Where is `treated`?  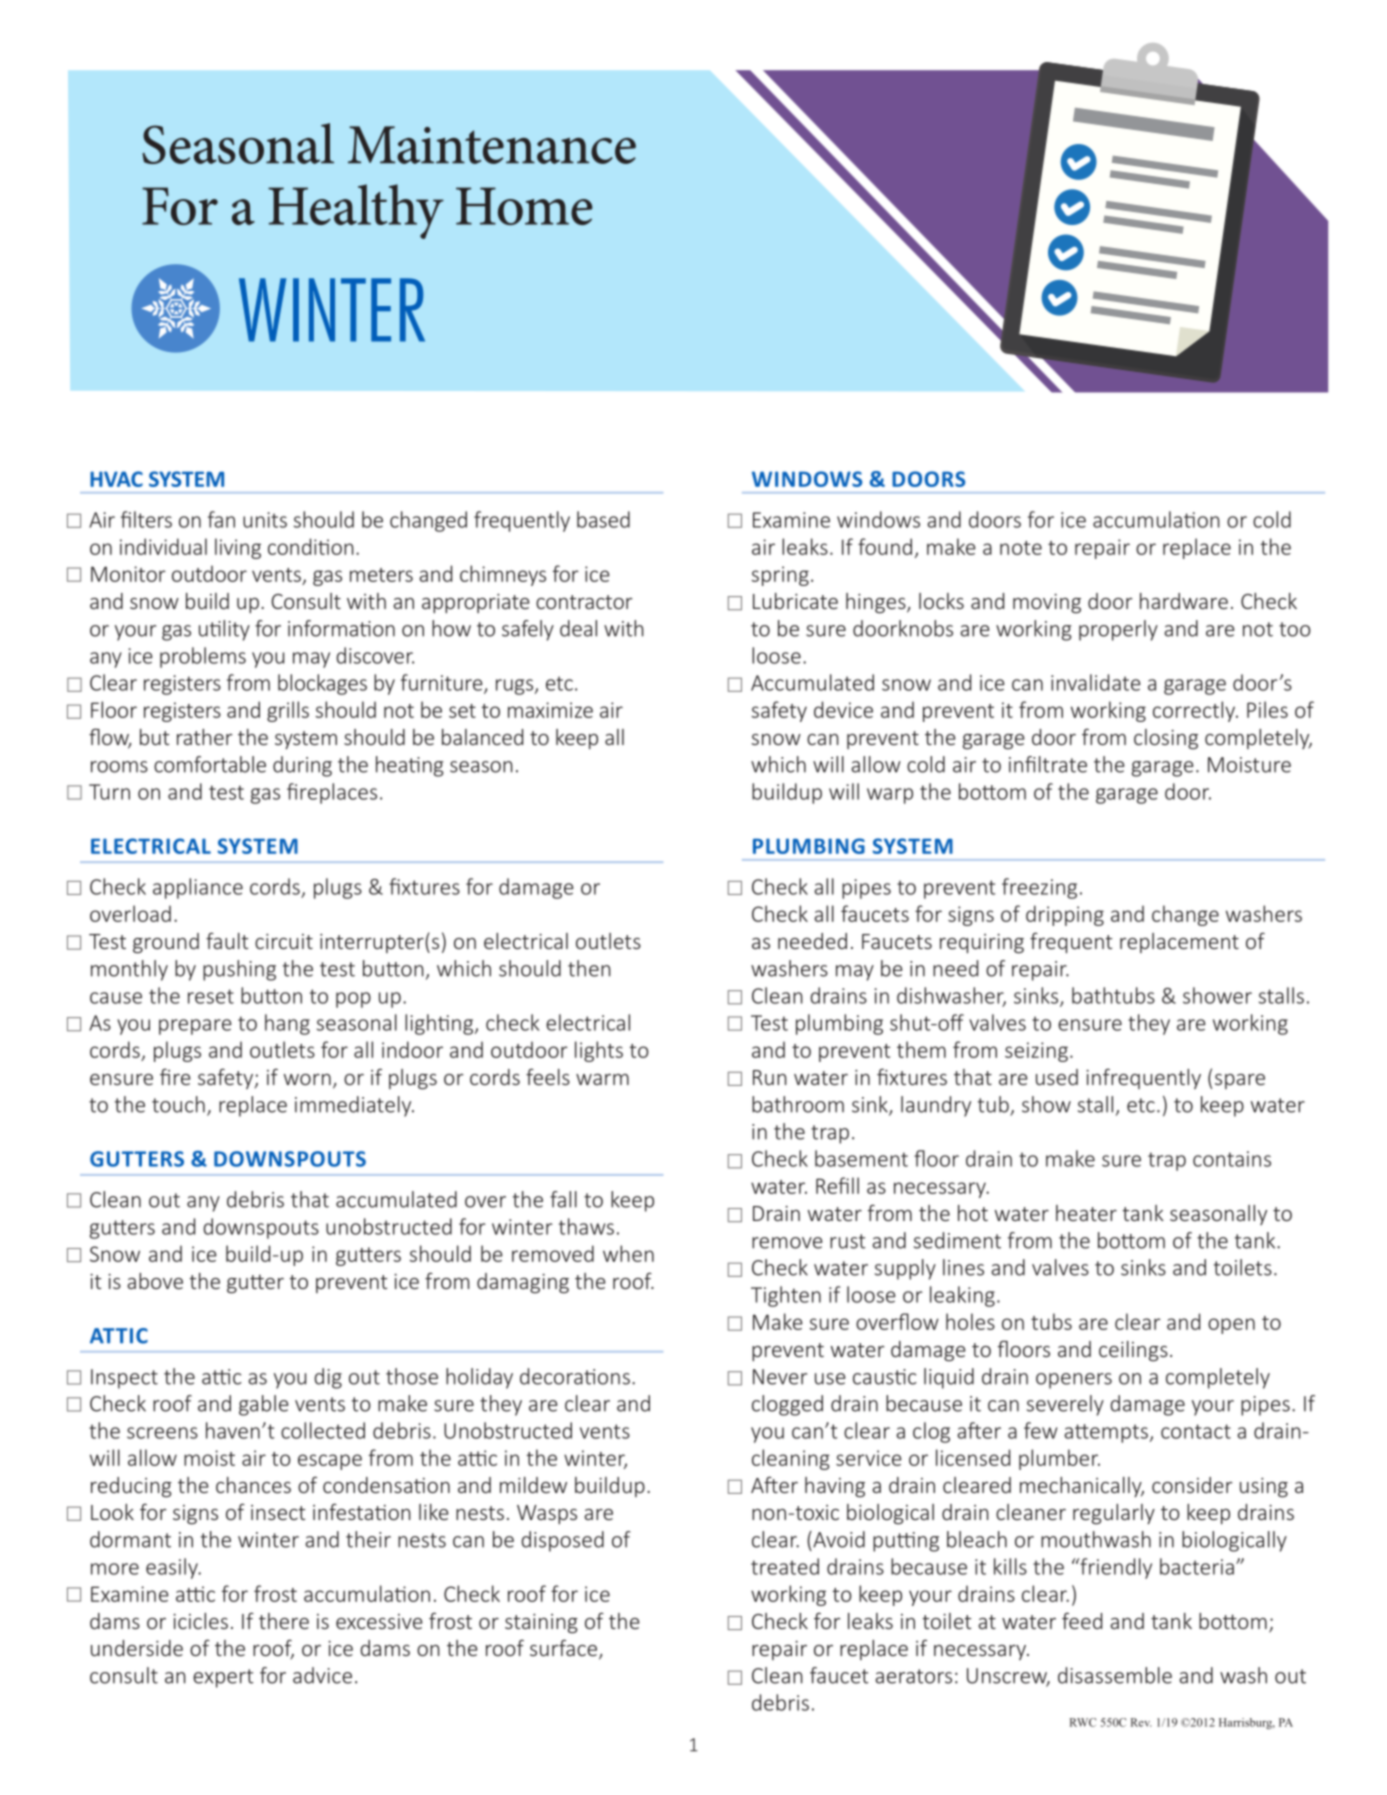 treated is located at coordinates (785, 1566).
